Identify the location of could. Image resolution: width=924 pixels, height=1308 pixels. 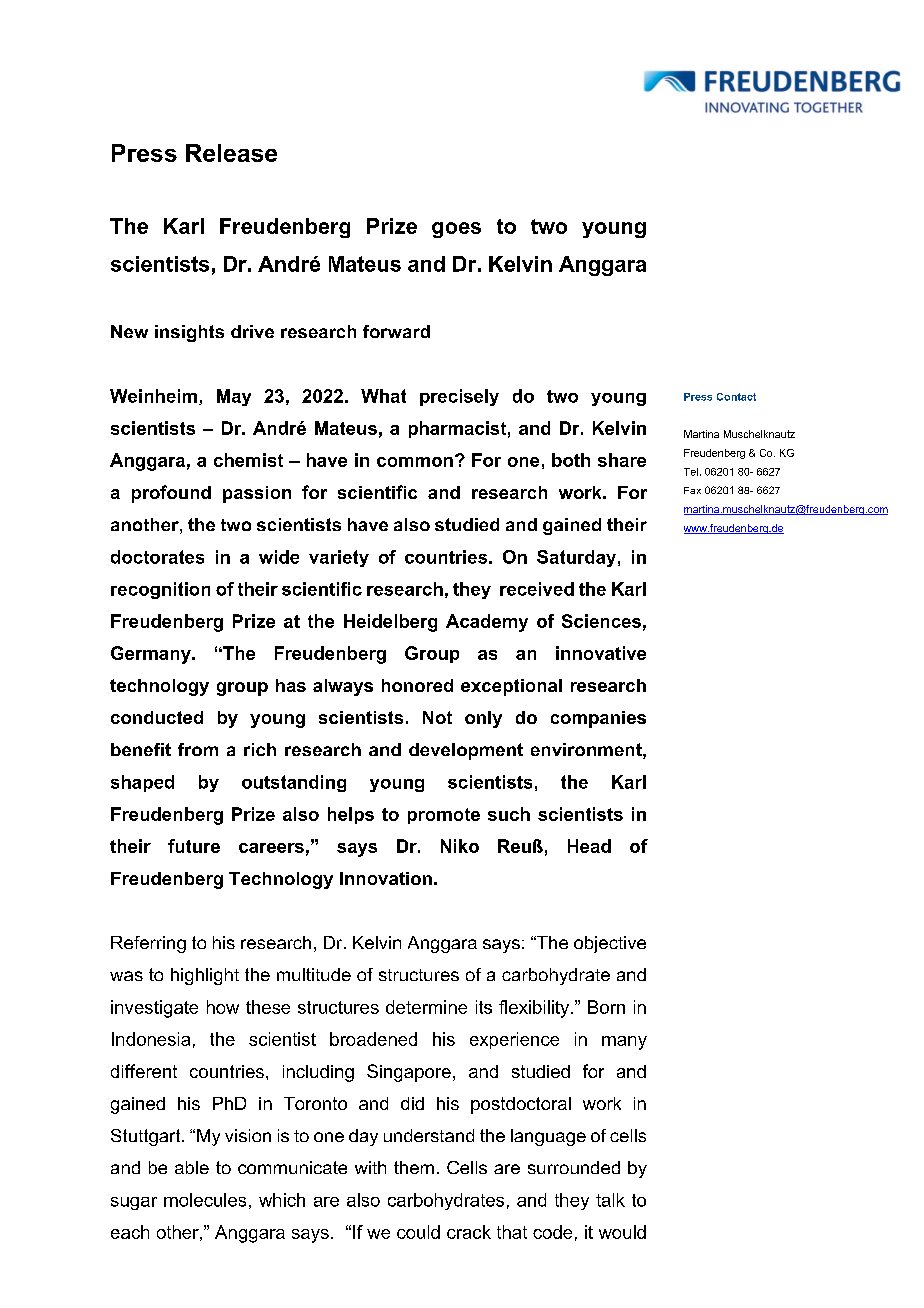
(418, 1232).
